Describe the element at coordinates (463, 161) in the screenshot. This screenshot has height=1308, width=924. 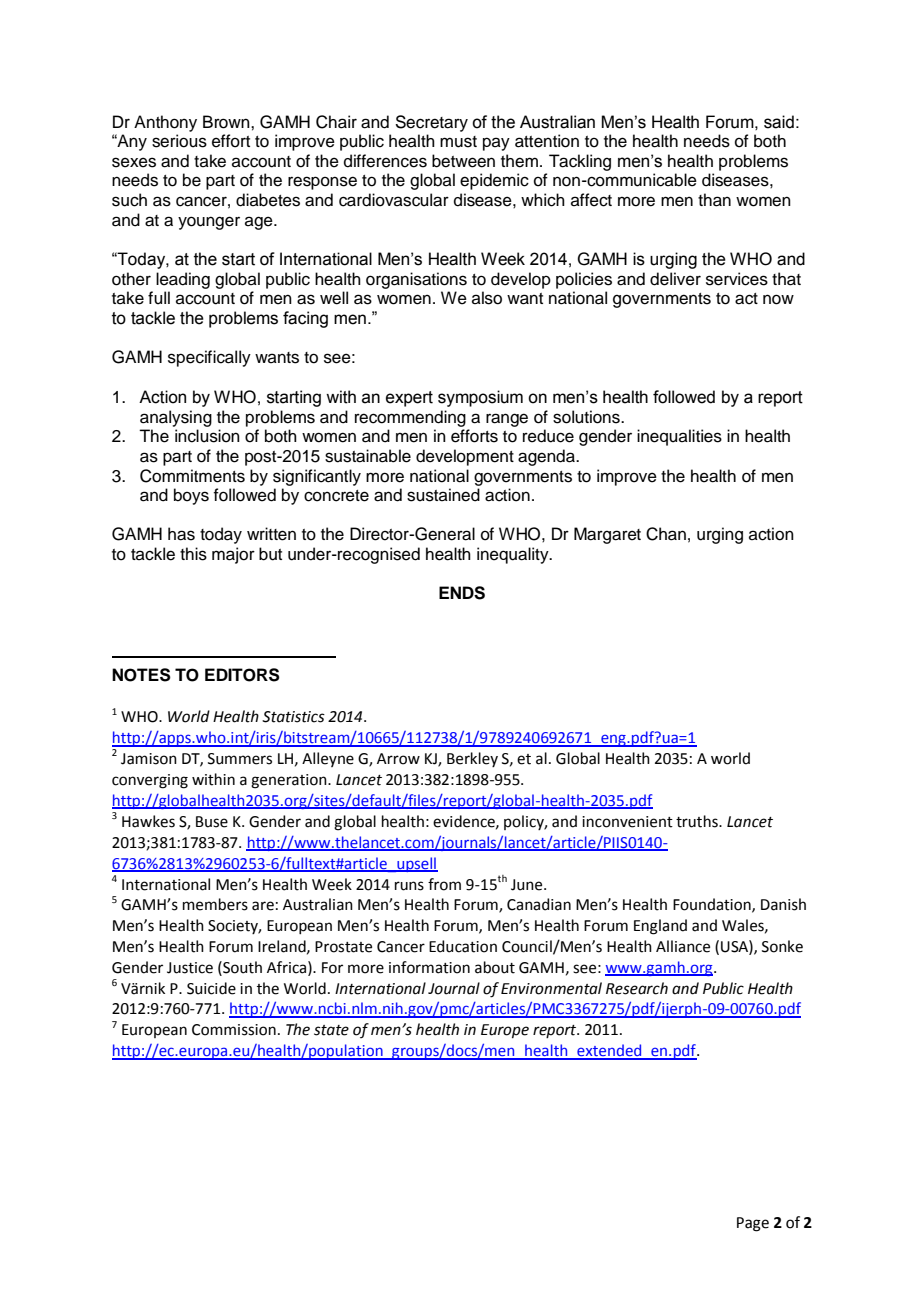
I see `between` at that location.
